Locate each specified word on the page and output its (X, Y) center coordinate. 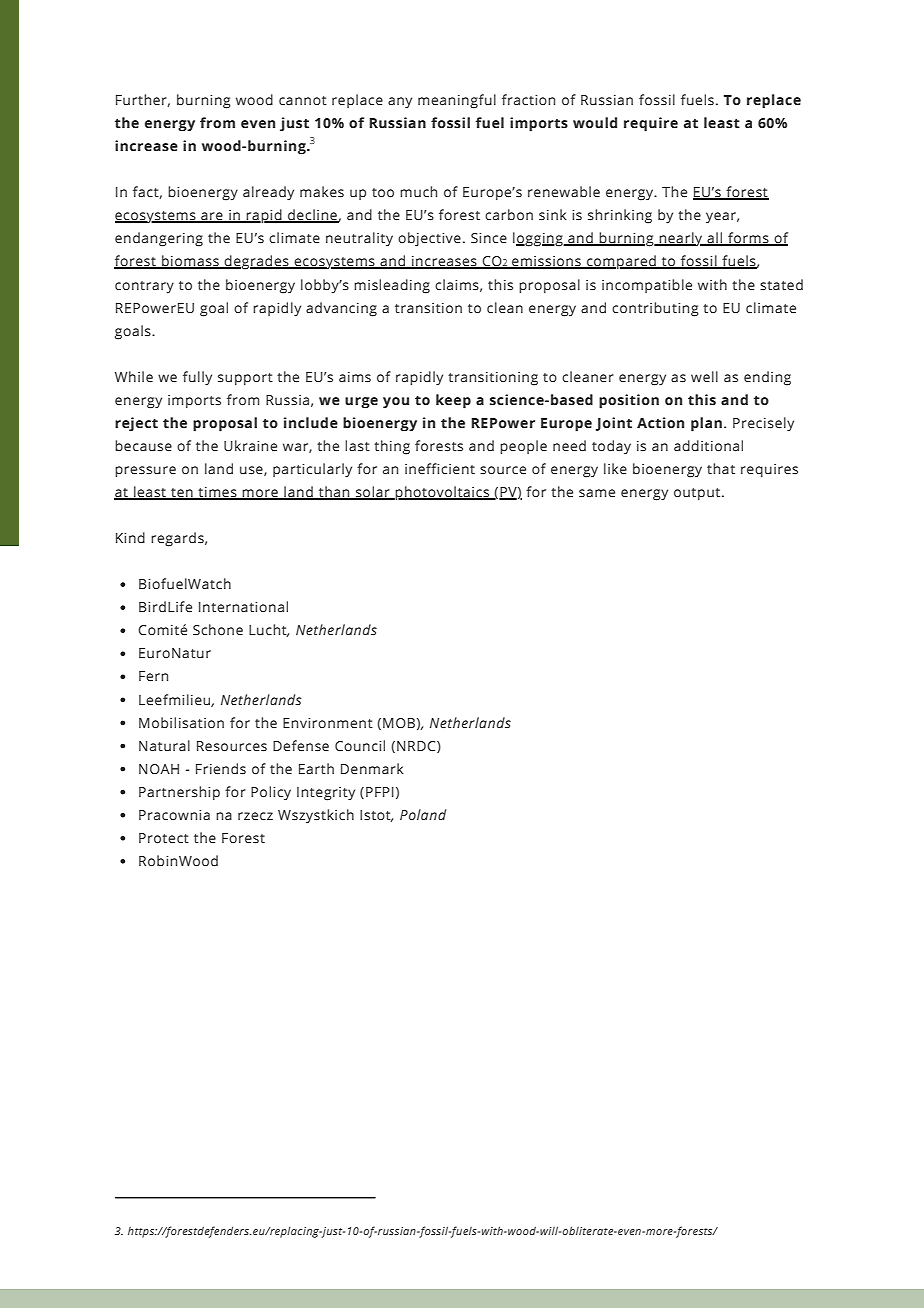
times (217, 493)
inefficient (440, 469)
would (595, 122)
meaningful (457, 101)
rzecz (255, 816)
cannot (303, 100)
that (721, 468)
